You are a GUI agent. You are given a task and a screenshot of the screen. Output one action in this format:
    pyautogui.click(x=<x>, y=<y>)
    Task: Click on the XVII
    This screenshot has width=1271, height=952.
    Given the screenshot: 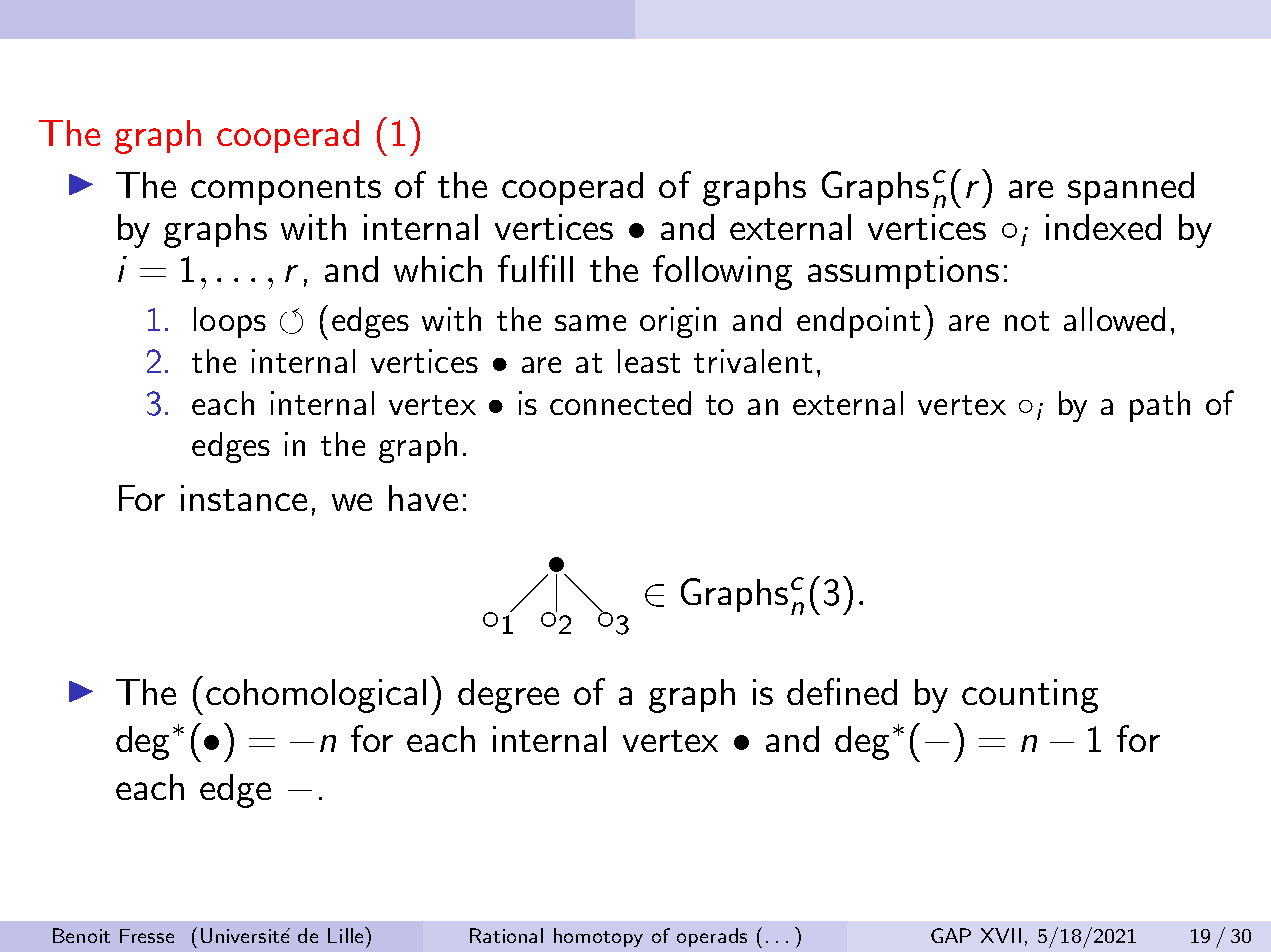 What is the action you would take?
    pyautogui.click(x=1001, y=935)
